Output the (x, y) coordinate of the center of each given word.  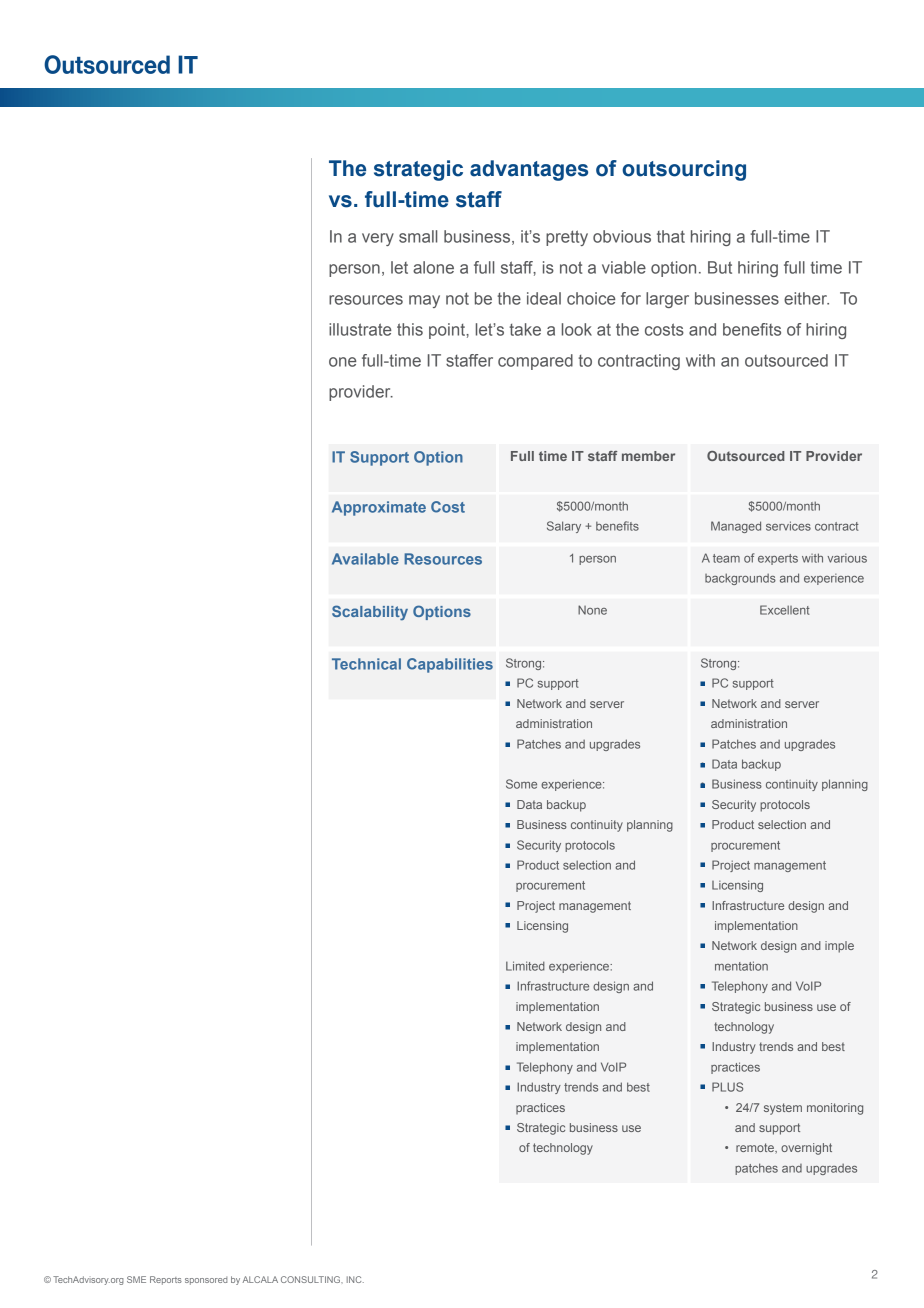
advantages (529, 170)
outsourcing (684, 170)
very (378, 239)
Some (521, 784)
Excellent (785, 610)
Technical (366, 664)
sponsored (206, 1281)
